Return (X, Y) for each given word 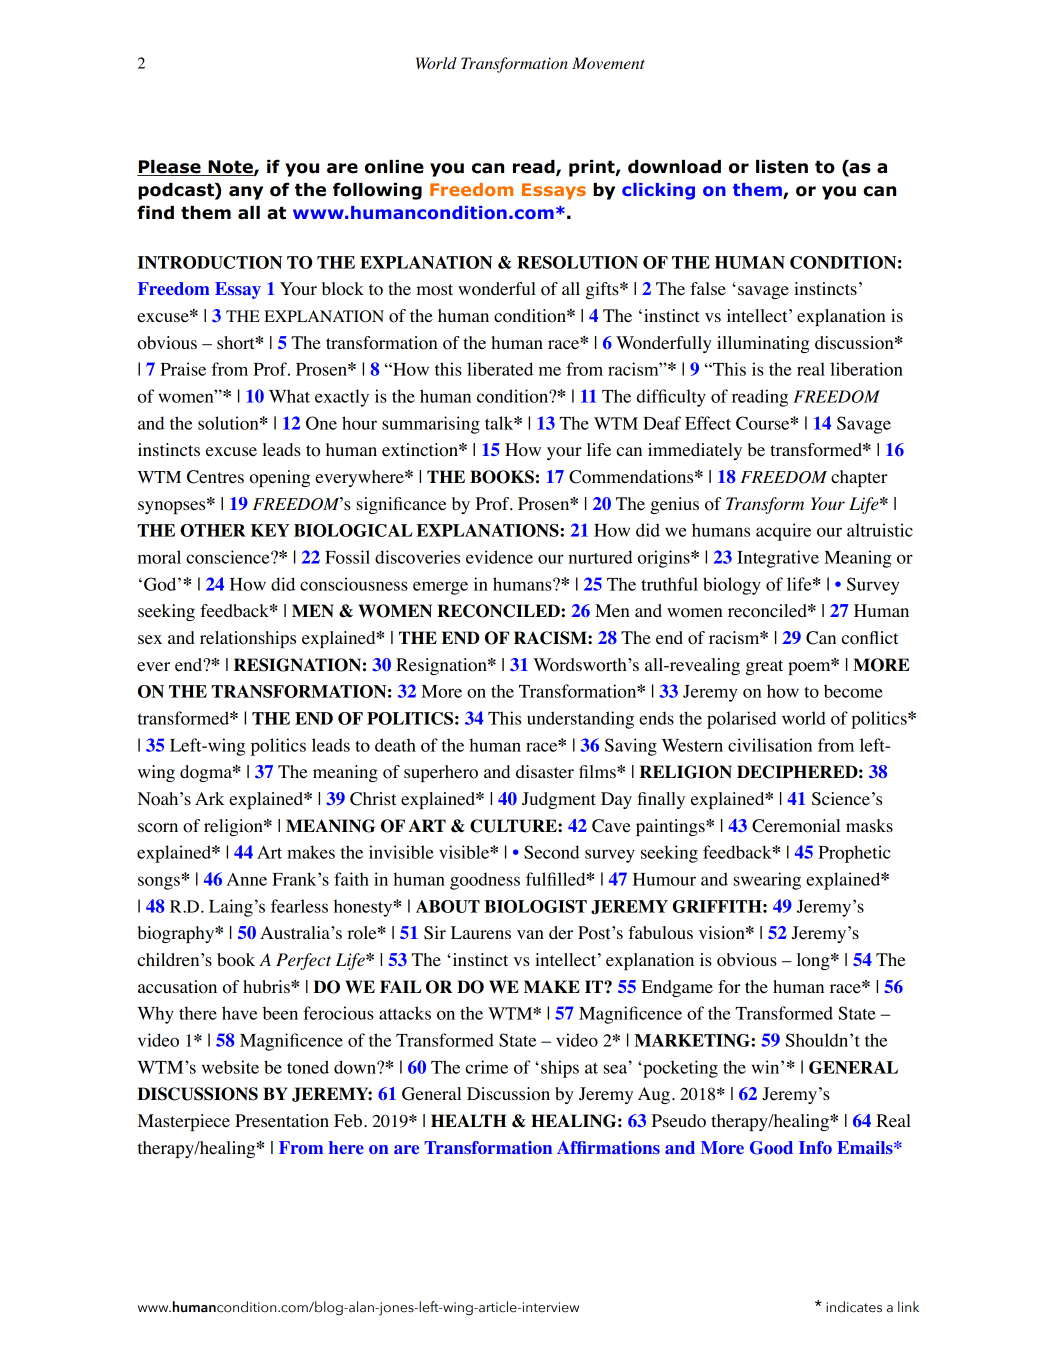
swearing (767, 881)
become (853, 691)
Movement (608, 63)
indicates (854, 1307)
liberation (866, 369)
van (530, 934)
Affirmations (608, 1147)
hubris (267, 986)
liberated (500, 369)
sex (150, 640)
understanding (580, 720)
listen (782, 167)
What (289, 396)
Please (170, 168)
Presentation (282, 1121)
